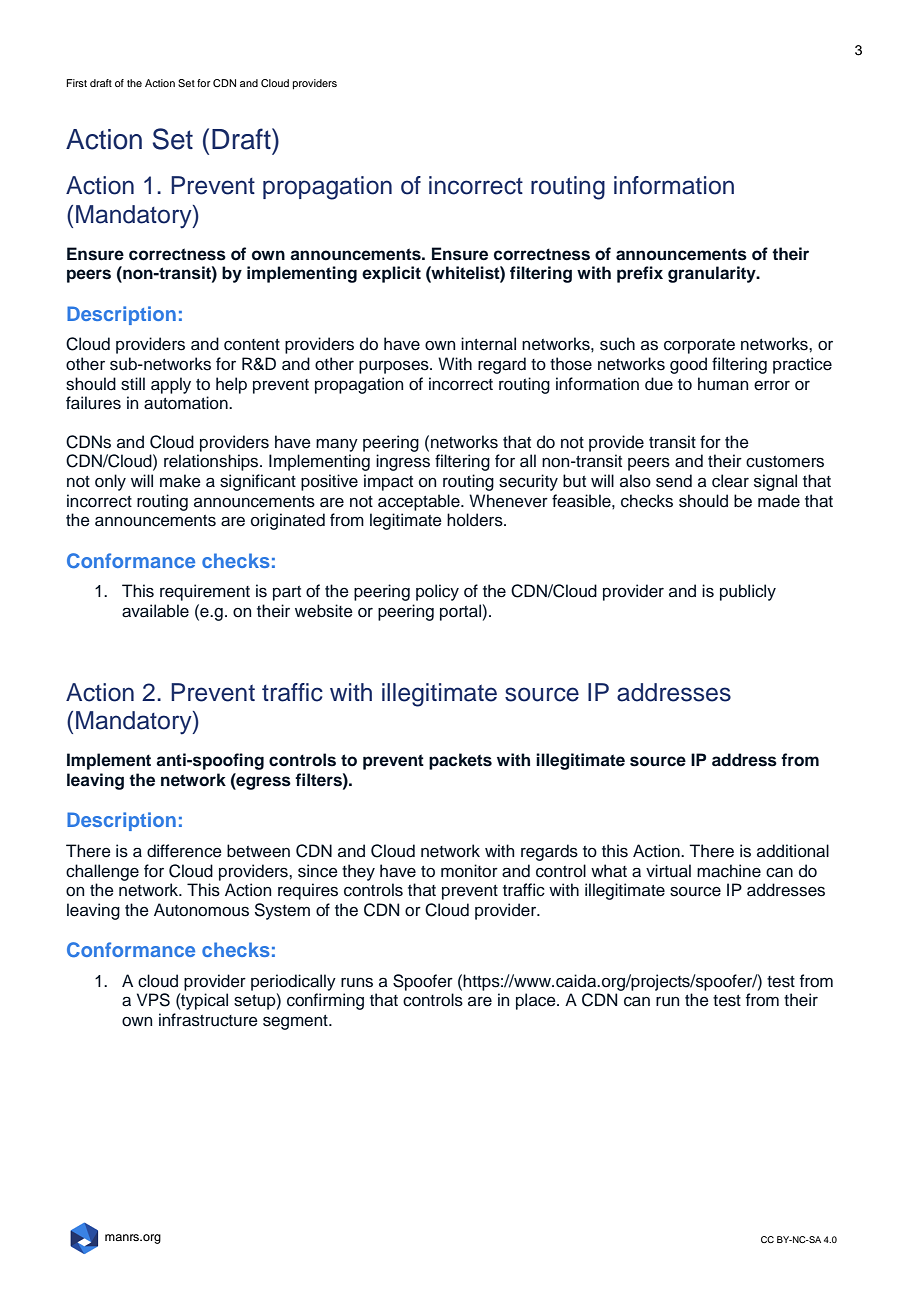  I want to click on internal, so click(488, 344).
